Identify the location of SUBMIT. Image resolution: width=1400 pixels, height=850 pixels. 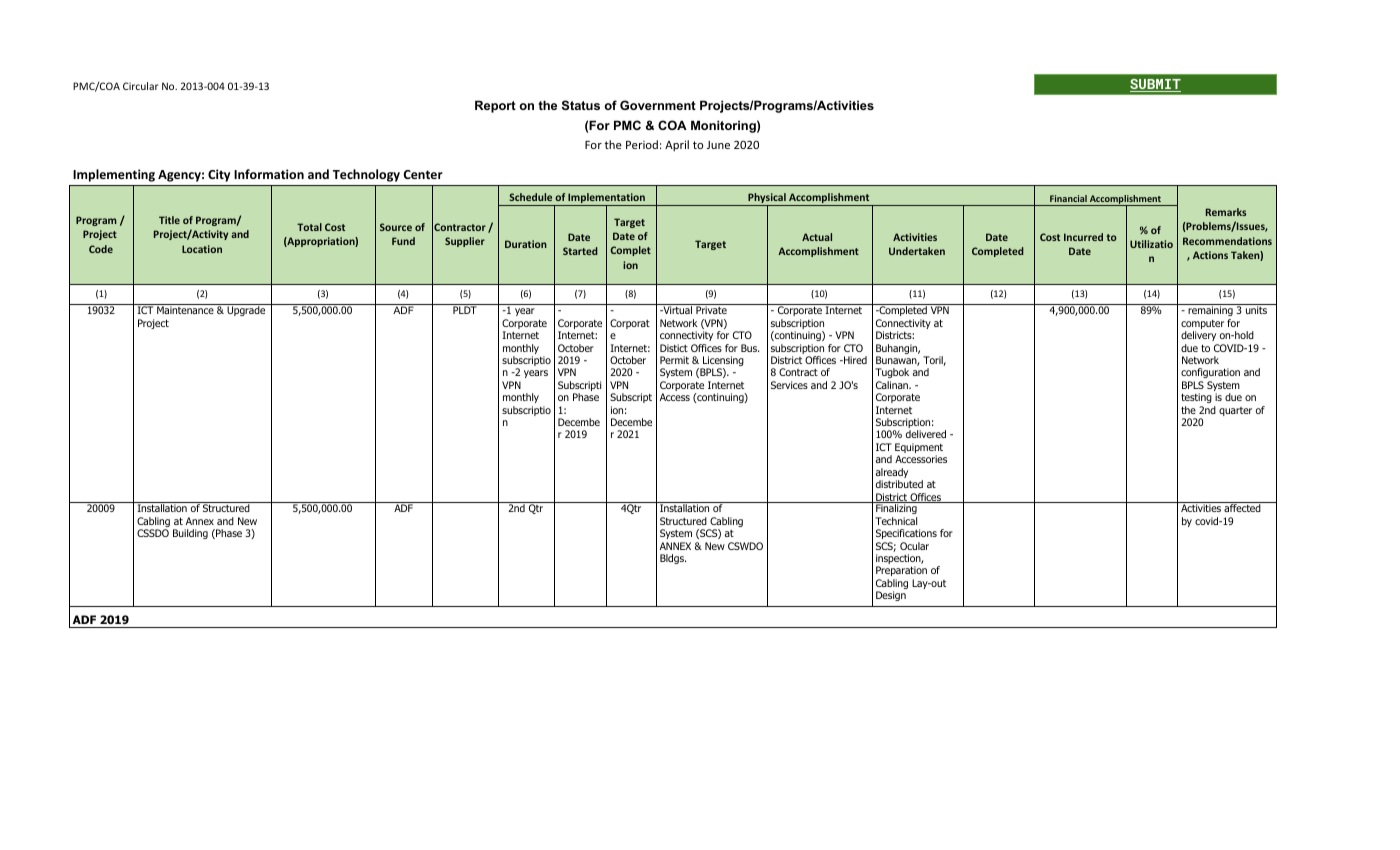
(1155, 85).
